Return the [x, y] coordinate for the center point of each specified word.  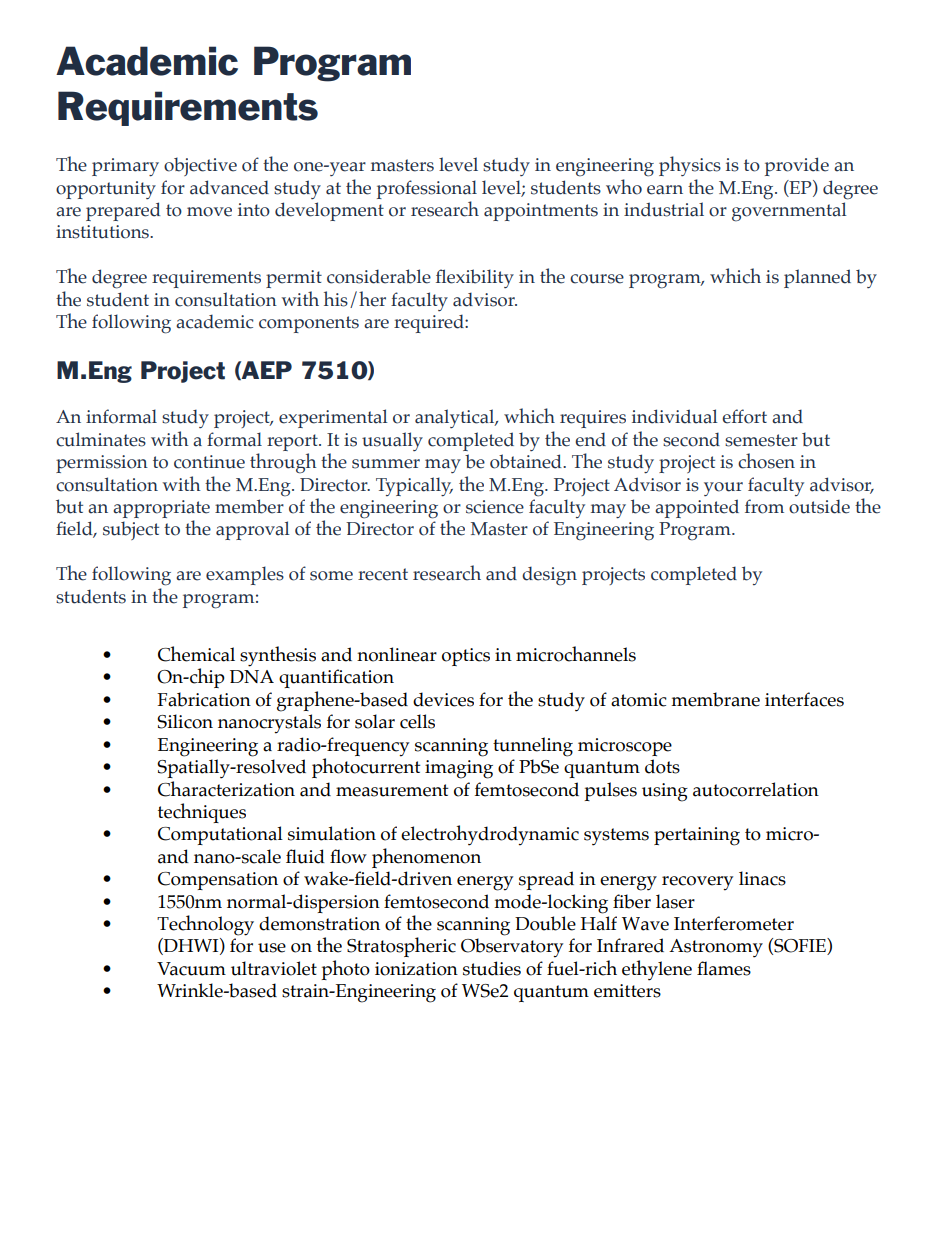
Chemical [196, 654]
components [309, 324]
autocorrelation [756, 789]
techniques [202, 813]
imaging [459, 769]
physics [690, 166]
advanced [229, 187]
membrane [715, 699]
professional [427, 189]
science [495, 507]
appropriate [161, 510]
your [723, 489]
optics [466, 657]
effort [744, 416]
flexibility [475, 278]
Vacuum [191, 969]
